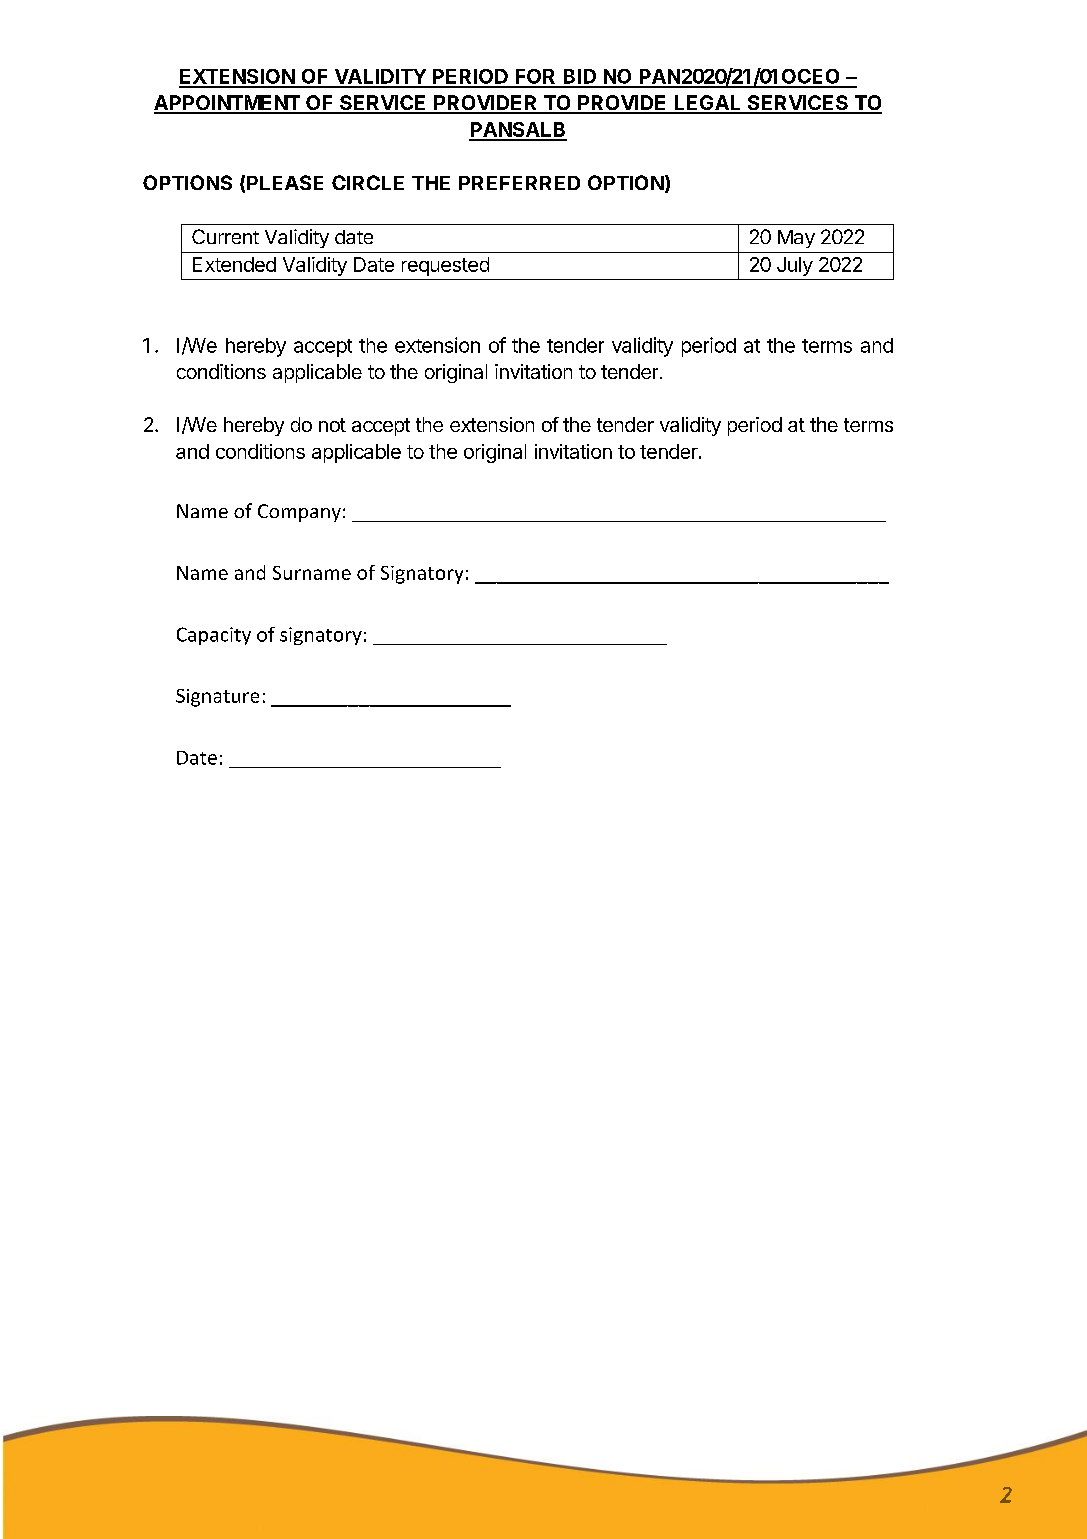  What do you see at coordinates (445, 266) in the image?
I see `requested` at bounding box center [445, 266].
